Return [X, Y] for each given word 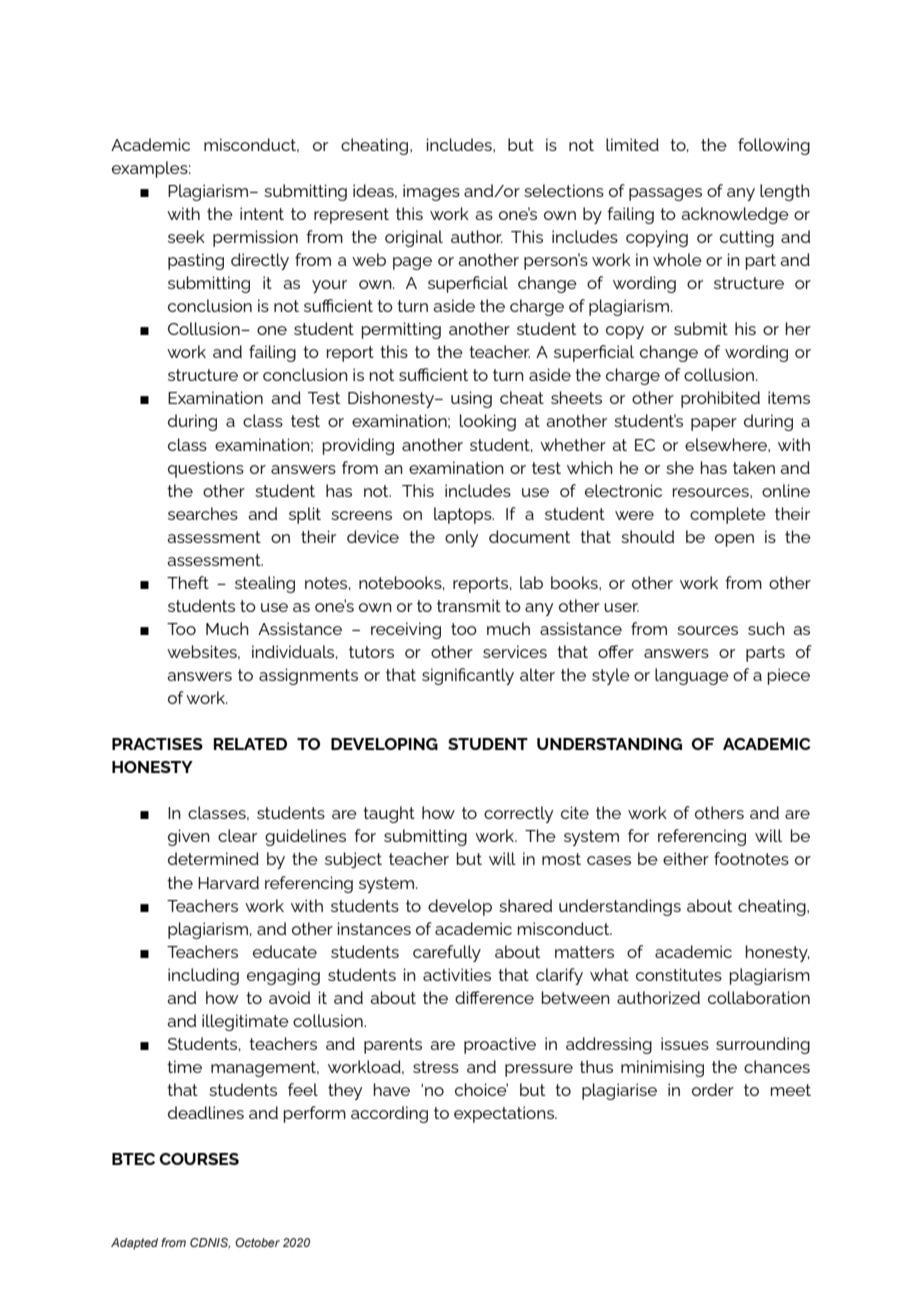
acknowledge [735, 215]
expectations [505, 1114]
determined [213, 858]
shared [525, 905]
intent [262, 213]
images [431, 192]
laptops [464, 515]
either [686, 858]
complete [728, 515]
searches [203, 513]
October [257, 1242]
